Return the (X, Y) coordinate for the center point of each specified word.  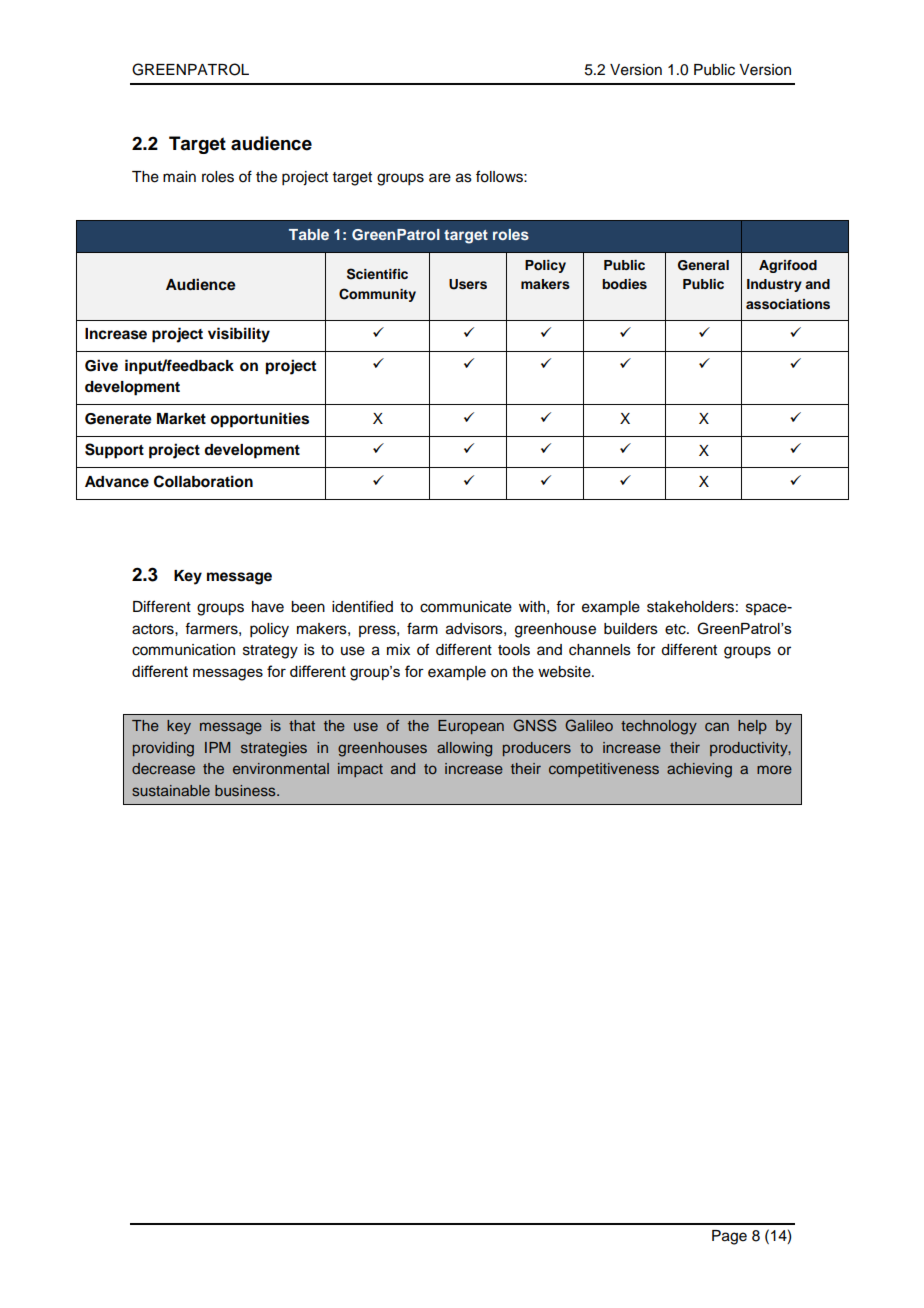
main (179, 177)
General (703, 265)
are (440, 178)
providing (163, 749)
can (717, 726)
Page (729, 1237)
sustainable (171, 790)
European (471, 727)
